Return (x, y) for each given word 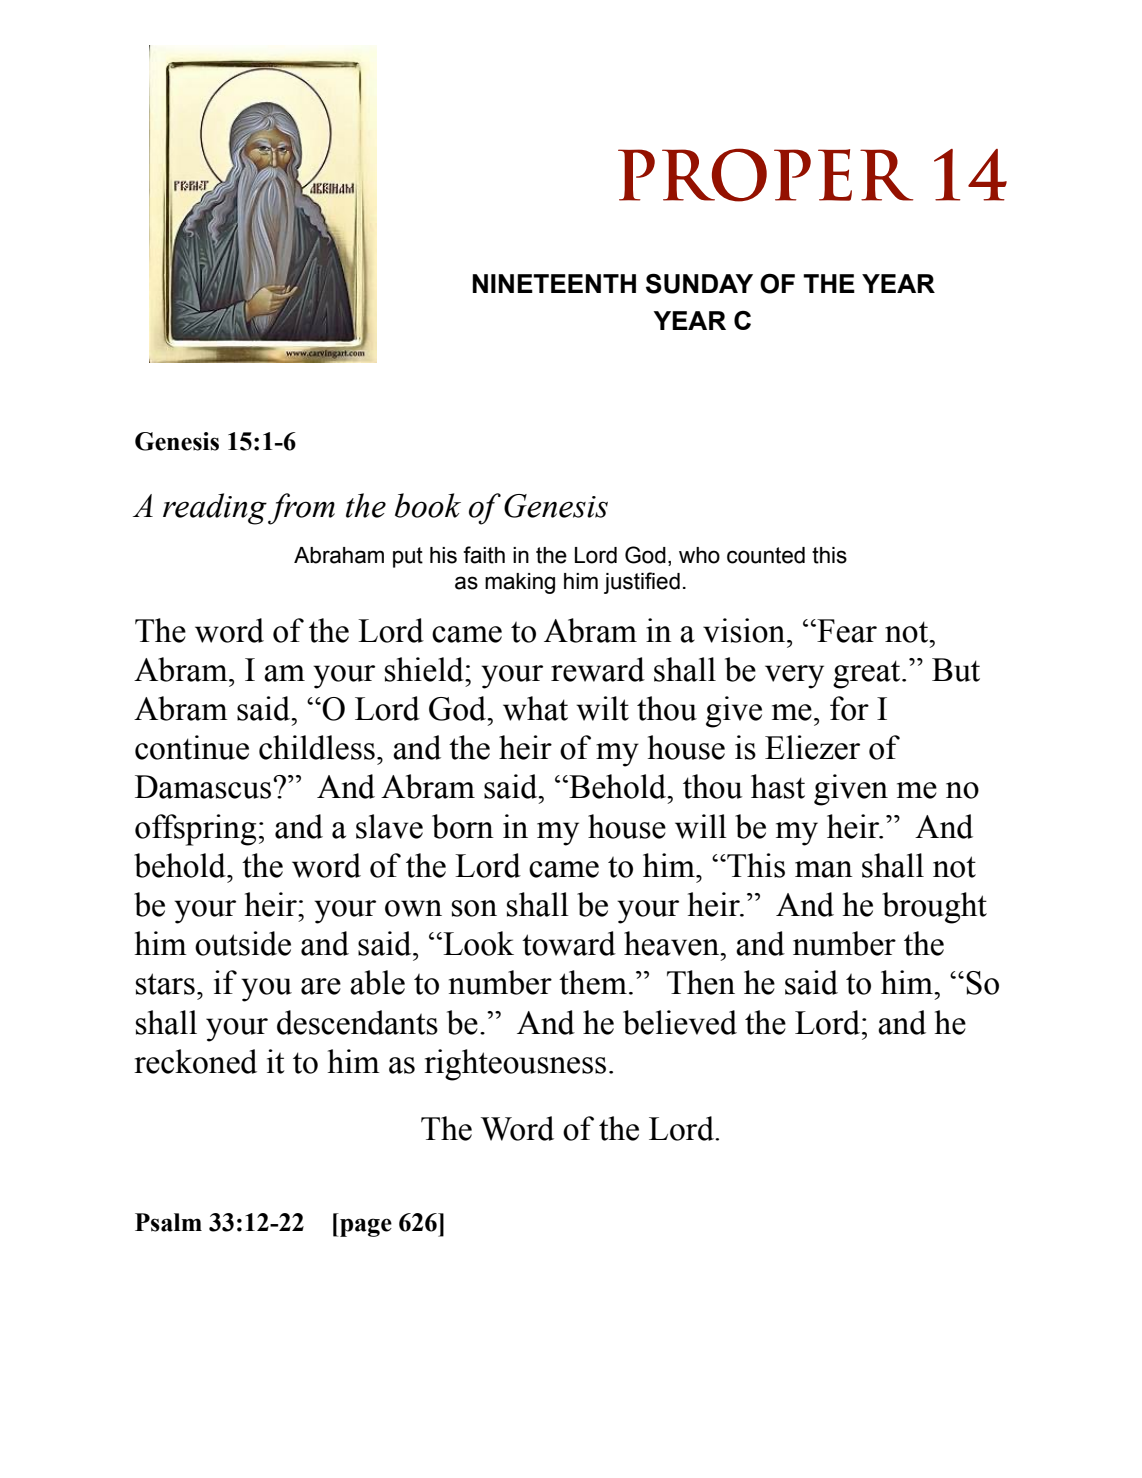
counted (766, 555)
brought (934, 908)
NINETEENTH (554, 283)
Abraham (339, 555)
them (593, 982)
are (321, 986)
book (428, 505)
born (463, 826)
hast (778, 786)
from (301, 509)
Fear (846, 631)
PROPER (765, 175)
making (520, 583)
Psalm (168, 1222)
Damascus (204, 787)
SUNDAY (699, 283)
